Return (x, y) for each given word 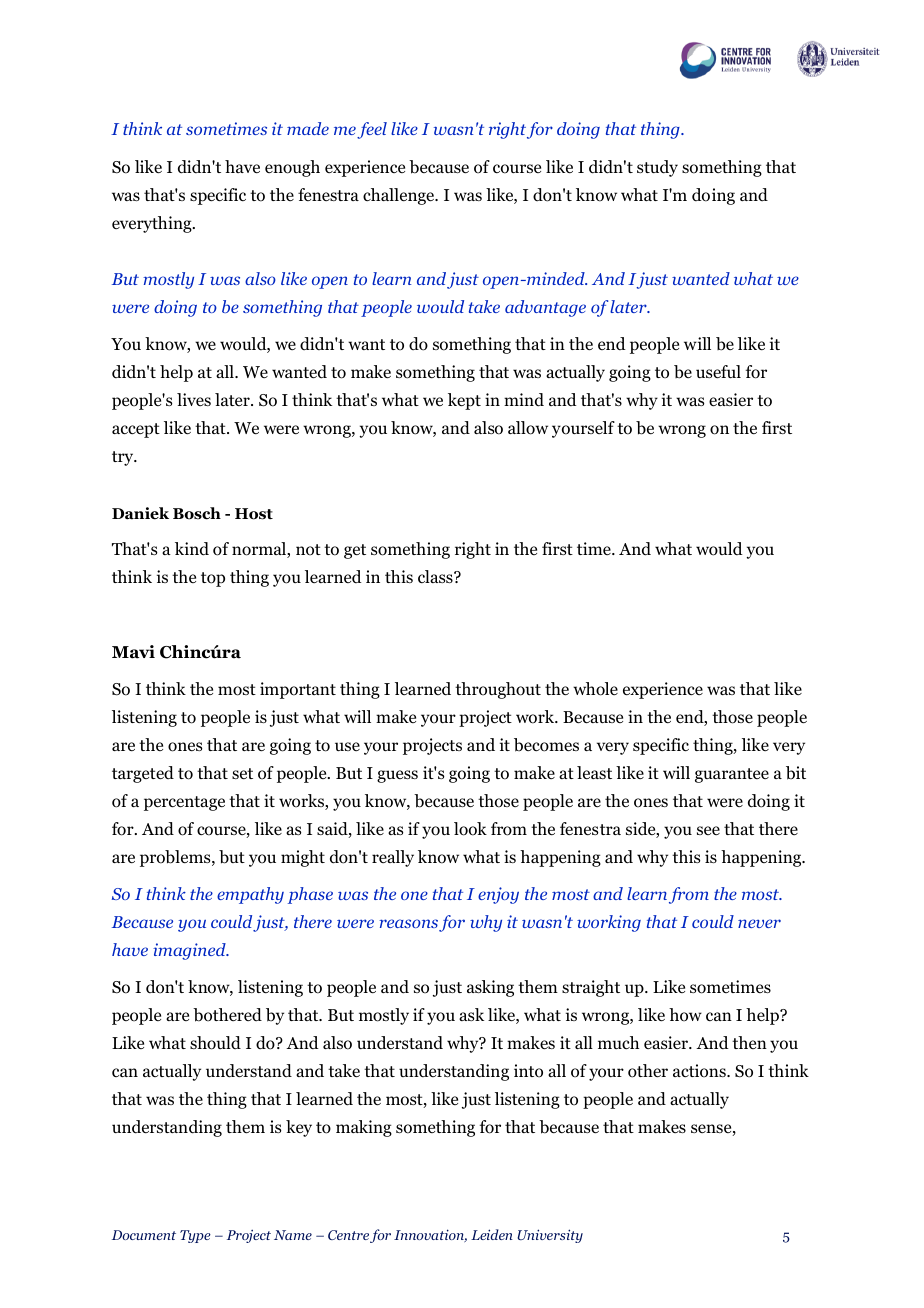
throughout (498, 690)
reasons (408, 923)
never (759, 923)
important (298, 690)
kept (464, 401)
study (657, 168)
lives (194, 399)
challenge (400, 196)
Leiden (492, 1234)
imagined (190, 951)
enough (292, 168)
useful (718, 372)
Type (195, 1236)
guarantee (732, 775)
